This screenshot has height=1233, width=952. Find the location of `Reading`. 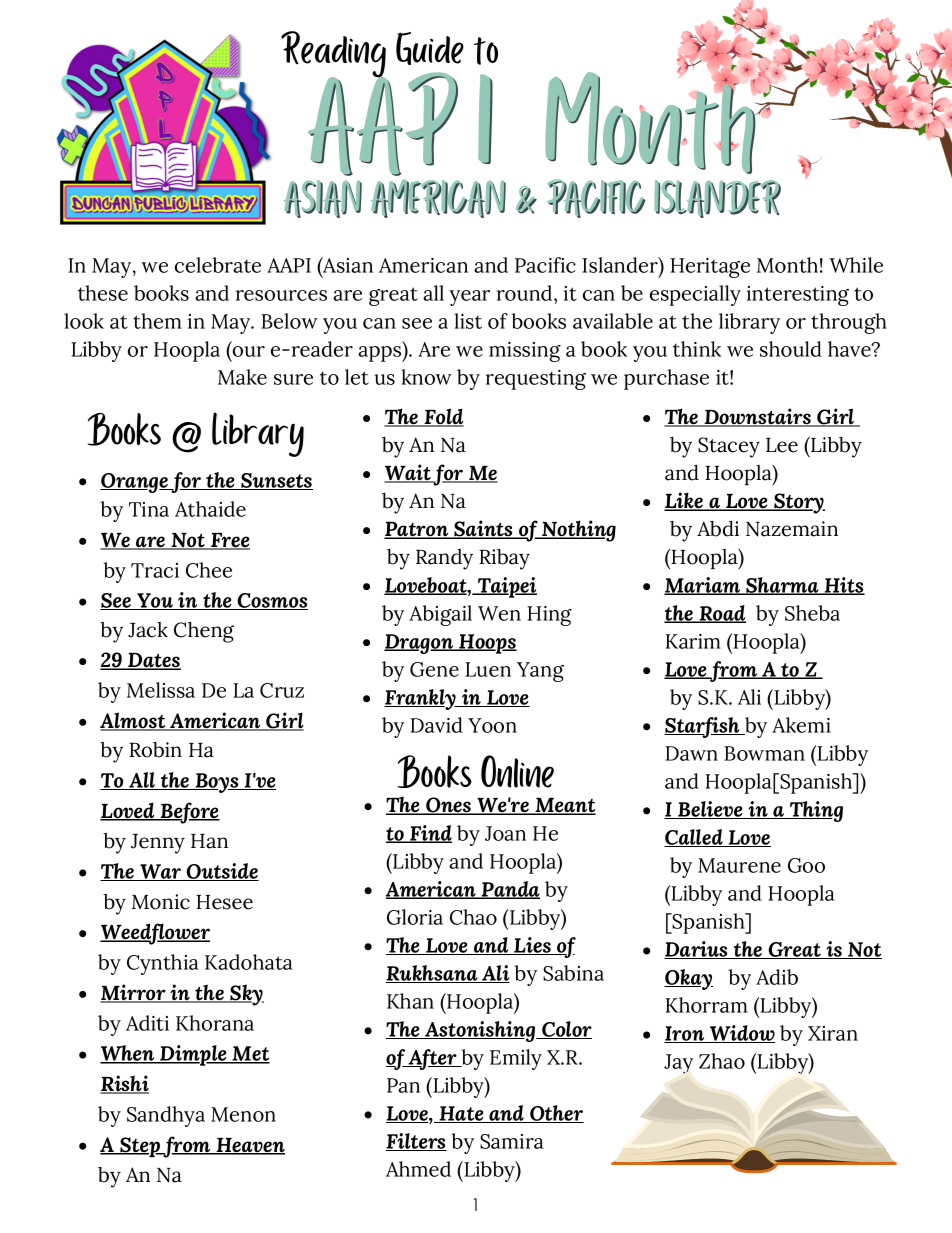

Reading is located at coordinates (334, 55).
